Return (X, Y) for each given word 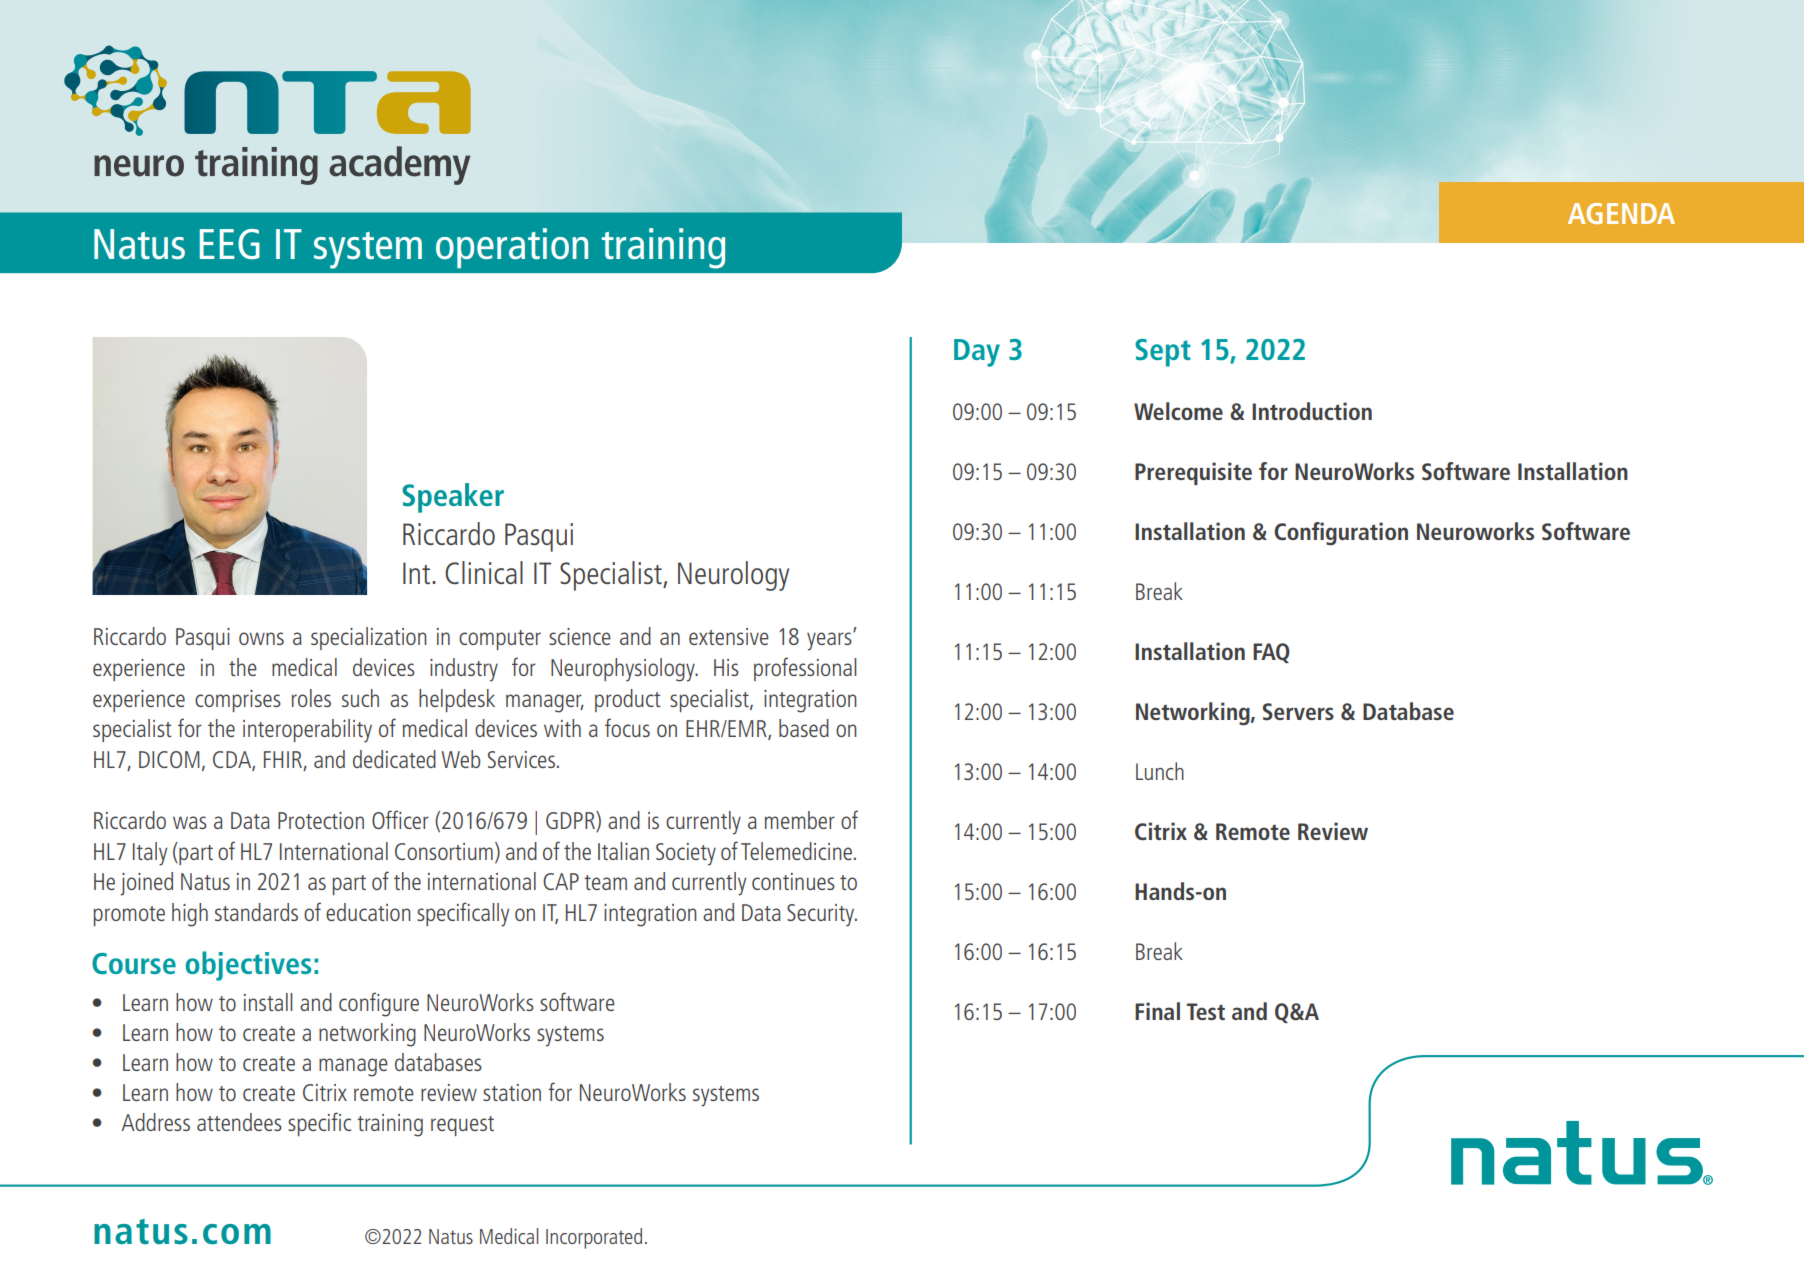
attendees (239, 1122)
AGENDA (1621, 213)
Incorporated (594, 1238)
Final (1157, 1011)
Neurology (733, 576)
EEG (230, 244)
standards (256, 912)
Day (977, 353)
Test (1205, 1011)
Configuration (1341, 533)
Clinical (484, 572)
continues (793, 881)
